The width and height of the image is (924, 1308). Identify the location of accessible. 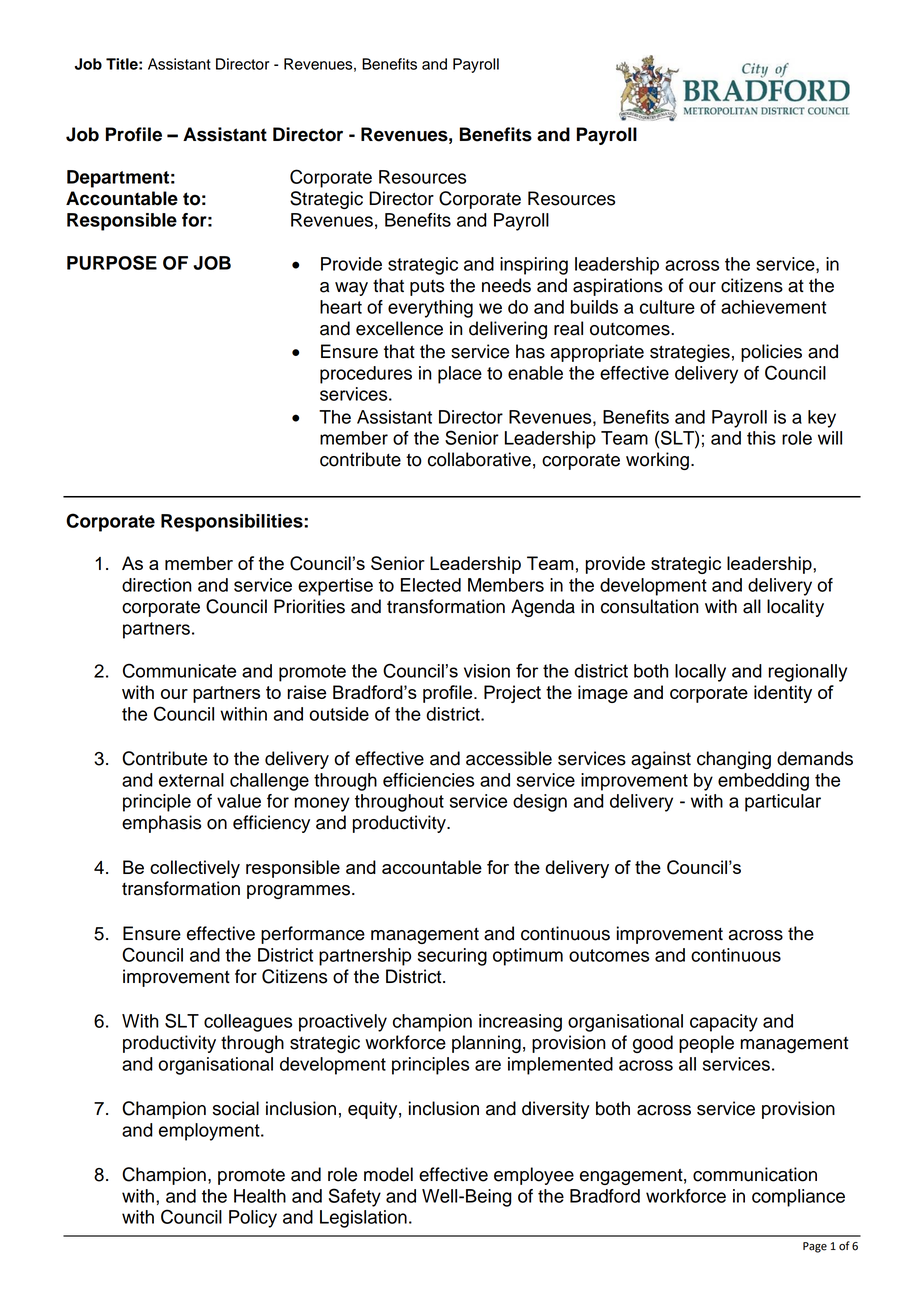
(509, 758).
